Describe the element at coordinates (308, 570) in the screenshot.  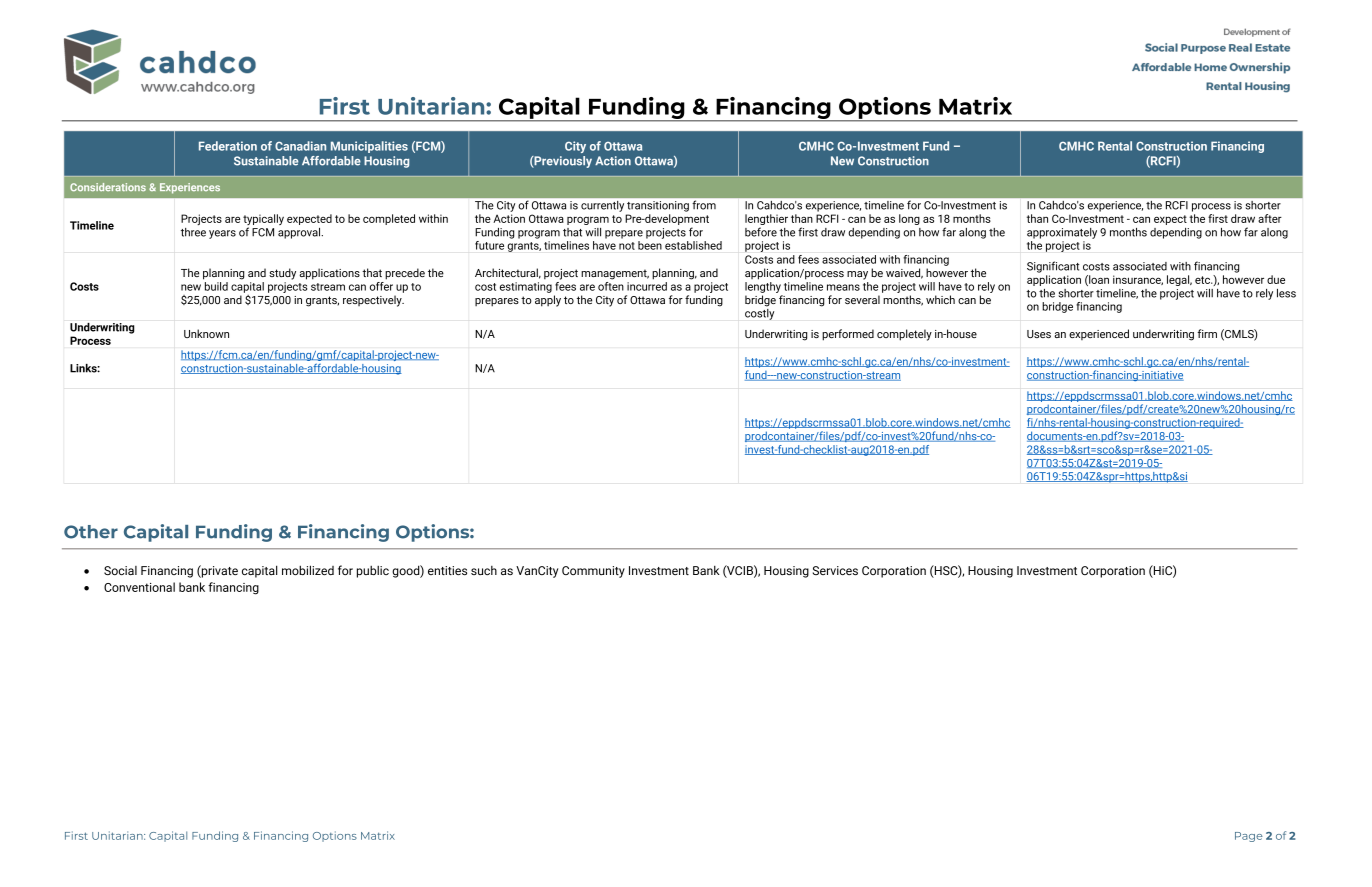
I see `mobilized` at that location.
